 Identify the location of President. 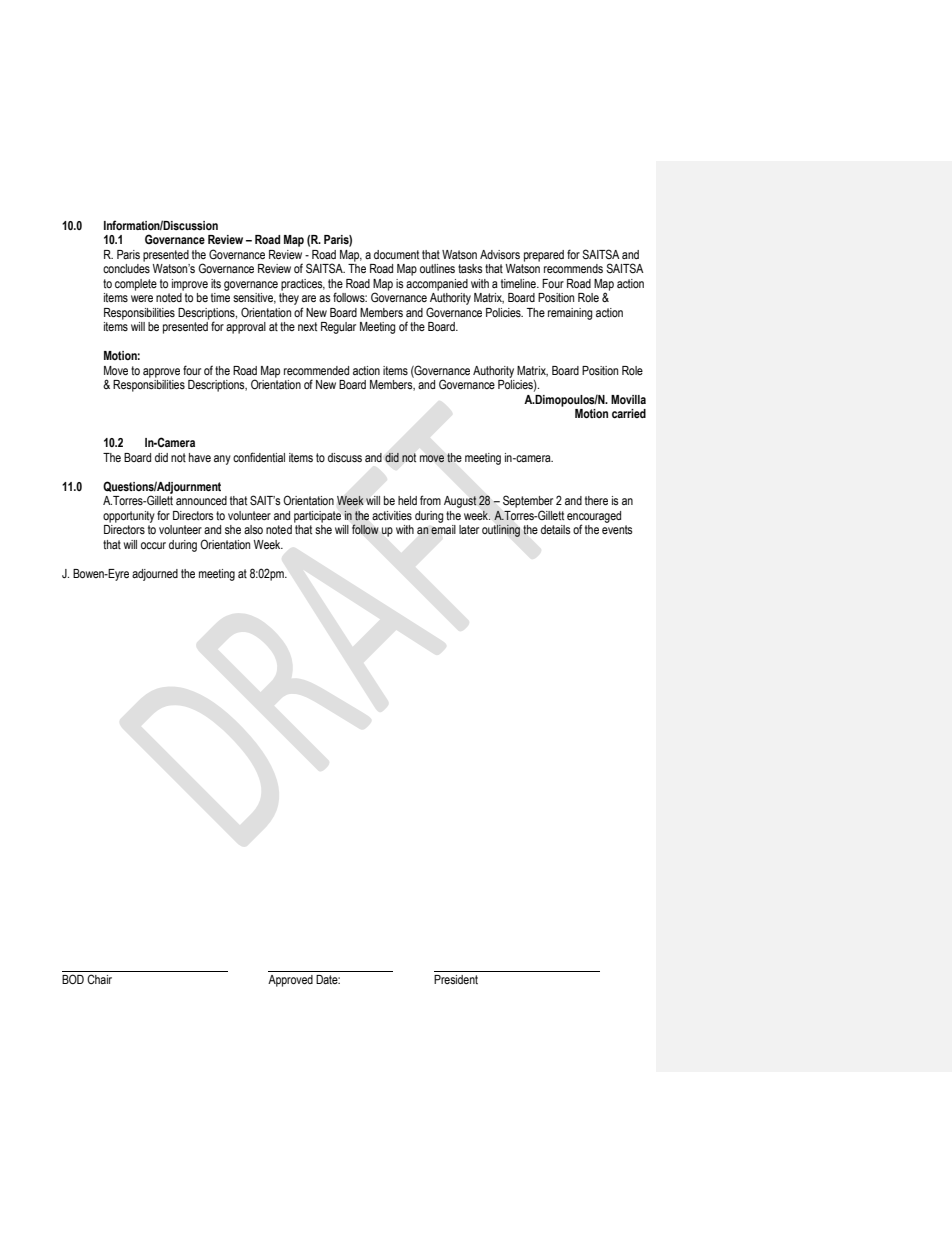
(456, 979).
